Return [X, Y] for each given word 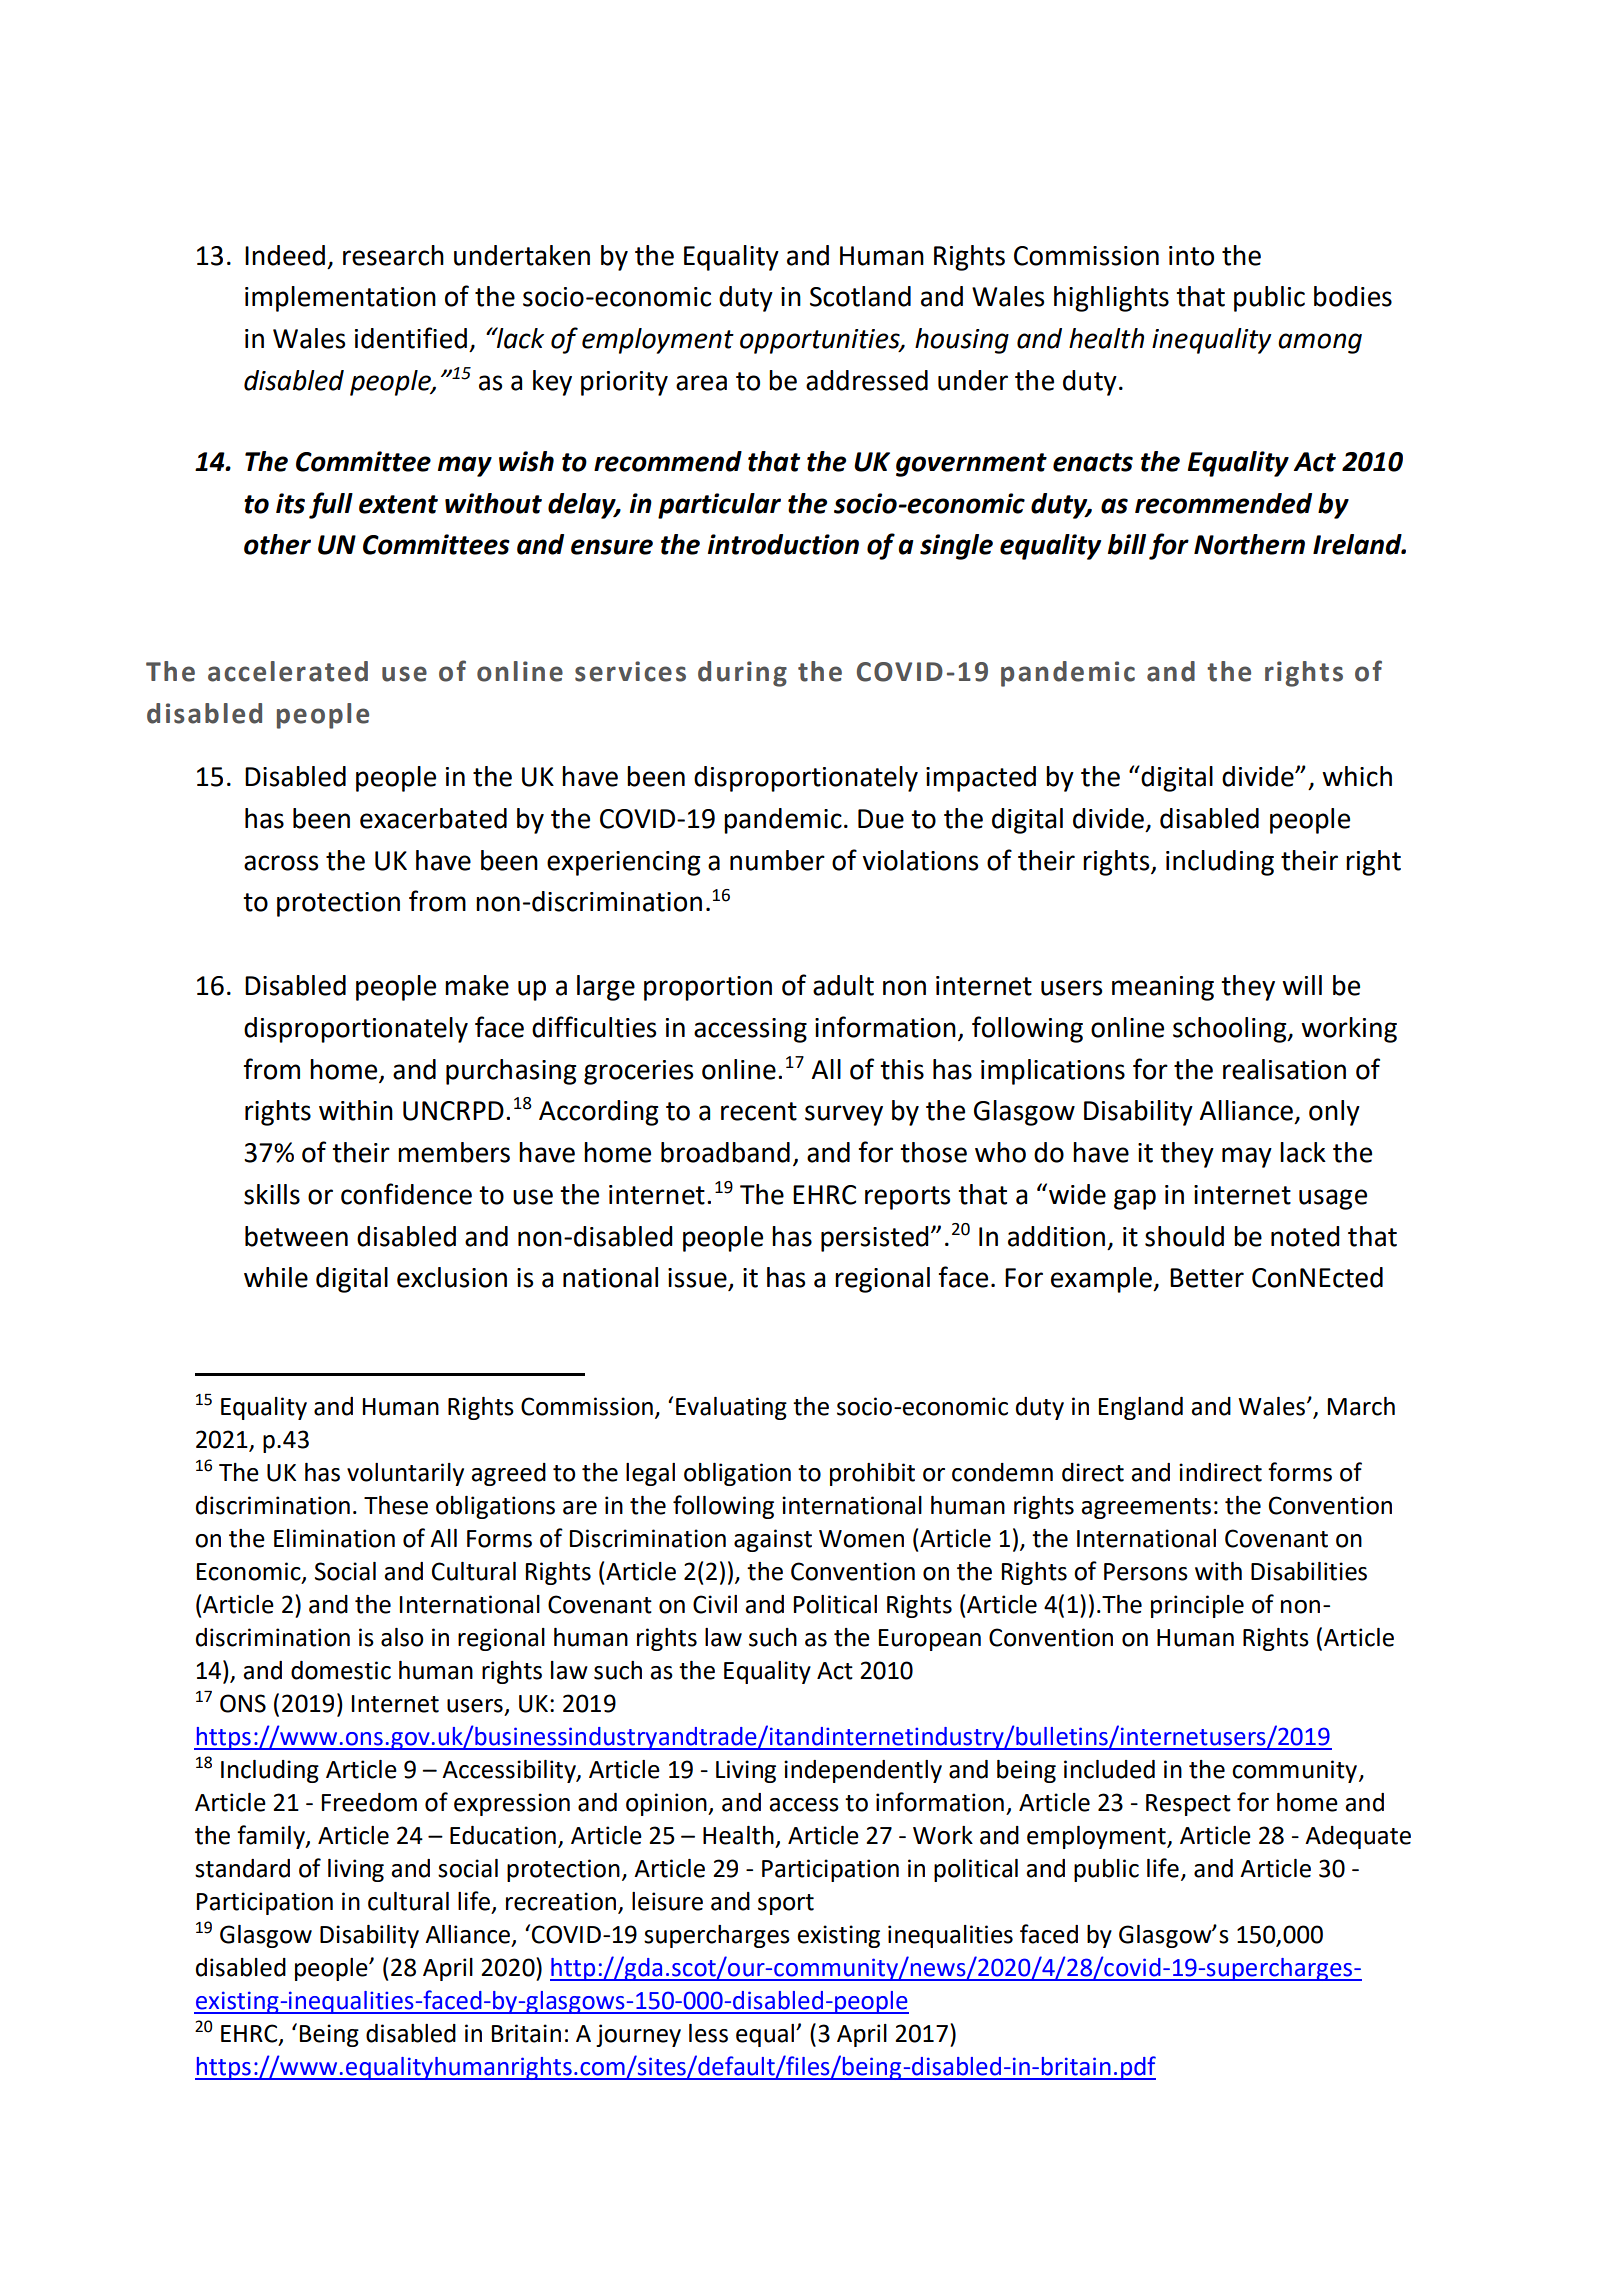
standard [242, 1868]
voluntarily [405, 1474]
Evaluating [731, 1408]
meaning [1163, 988]
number [777, 860]
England [1141, 1408]
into [1191, 256]
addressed [867, 380]
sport [786, 1904]
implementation [340, 299]
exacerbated [433, 818]
